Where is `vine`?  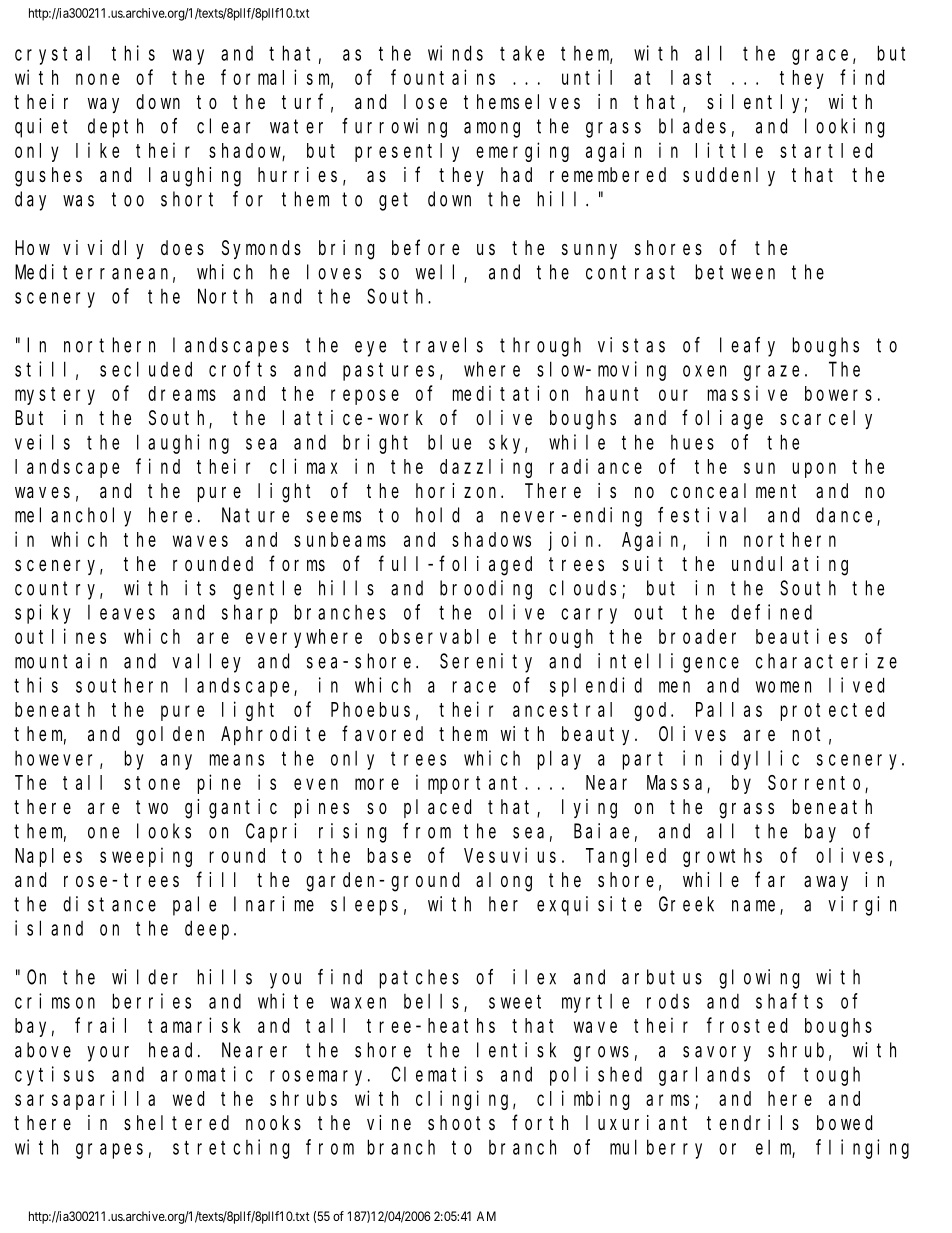
vine is located at coordinates (389, 1122).
